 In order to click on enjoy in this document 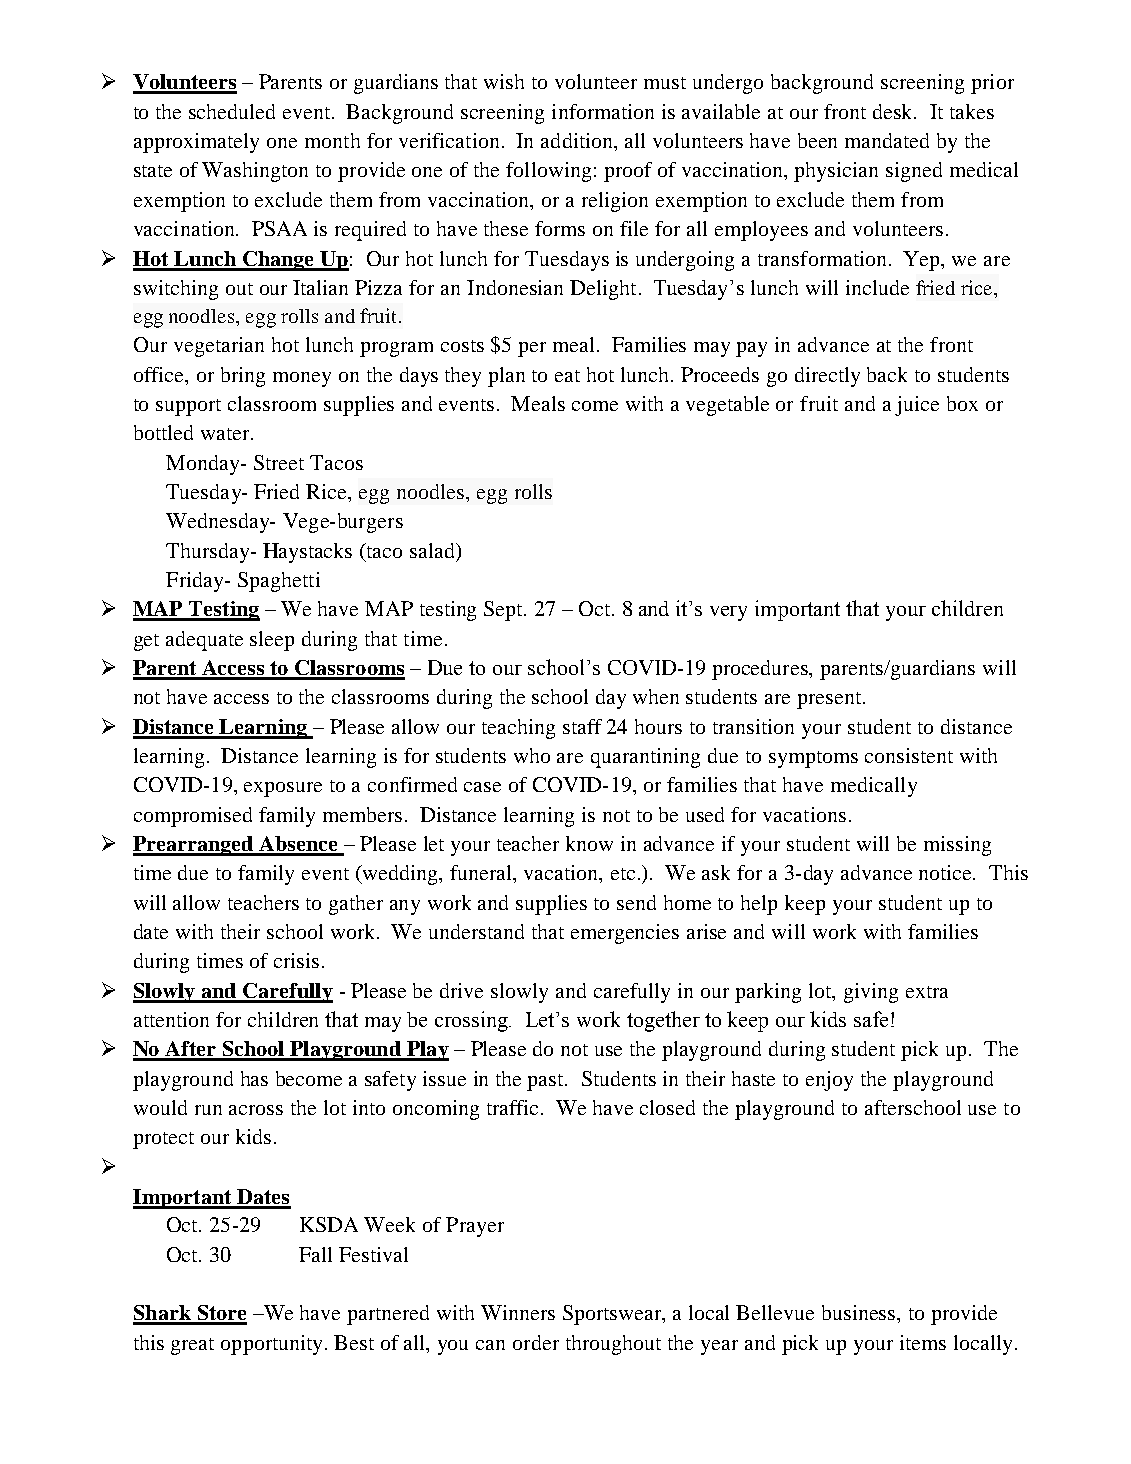, I will do `click(829, 1081)`.
